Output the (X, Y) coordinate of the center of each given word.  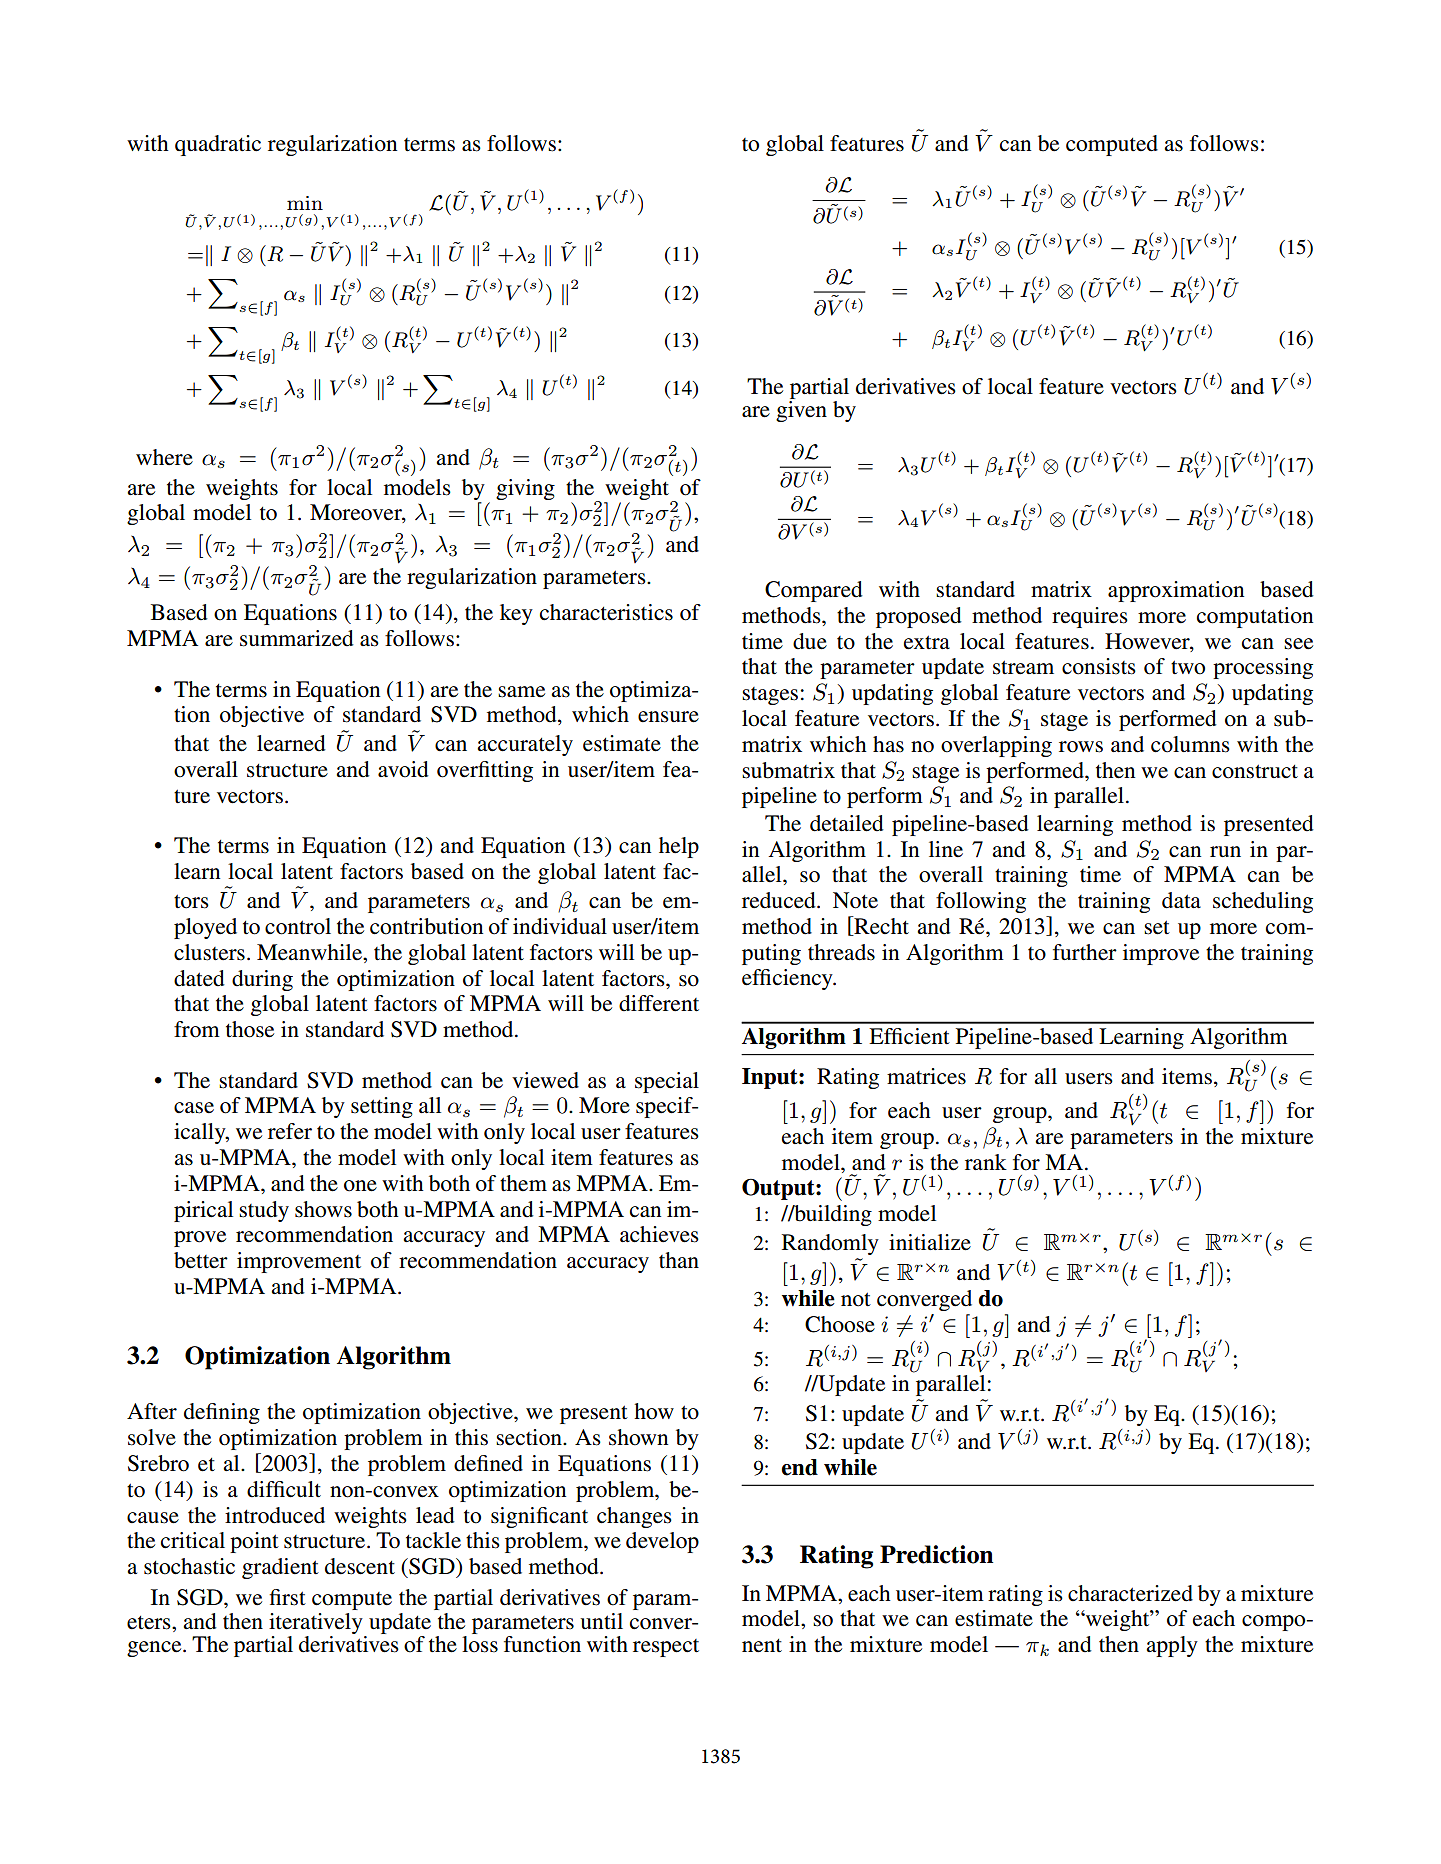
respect (666, 1648)
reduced (780, 900)
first (288, 1597)
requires (1090, 617)
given (801, 411)
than (679, 1260)
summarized (297, 638)
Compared (814, 591)
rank (986, 1162)
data (1181, 900)
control (298, 926)
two (1188, 667)
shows (323, 1209)
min (305, 203)
